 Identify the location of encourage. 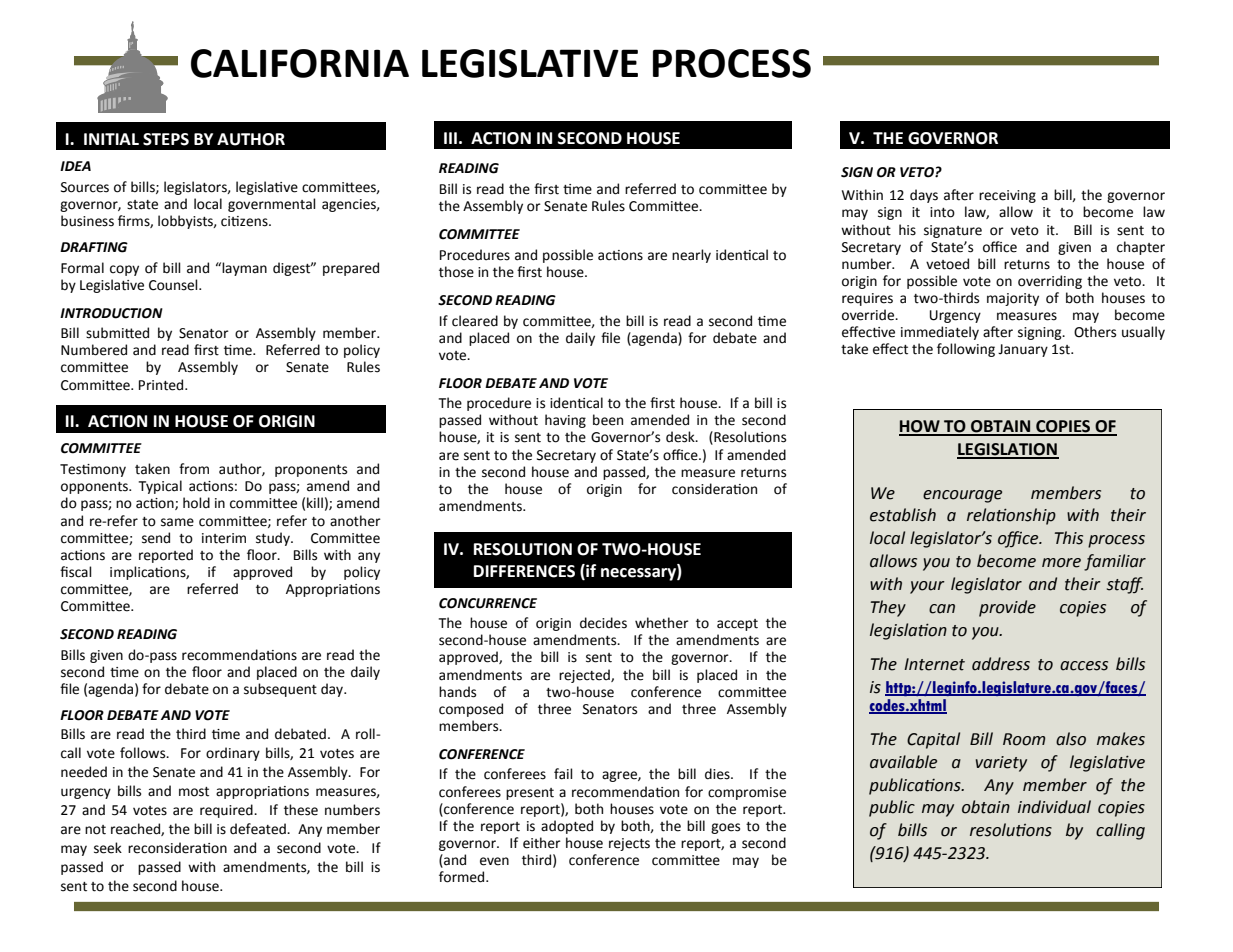
(962, 496).
